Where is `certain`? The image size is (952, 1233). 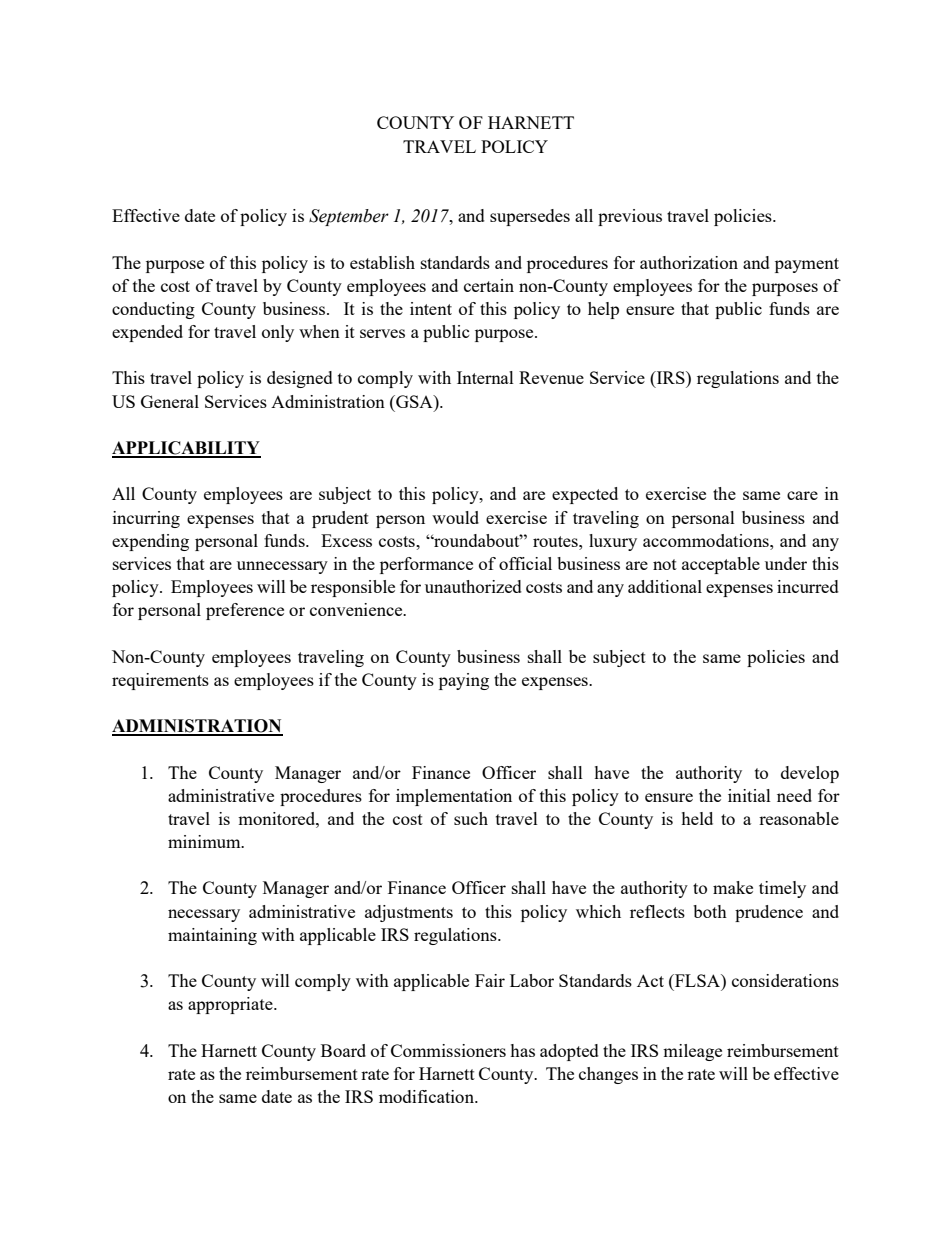
certain is located at coordinates (489, 285).
